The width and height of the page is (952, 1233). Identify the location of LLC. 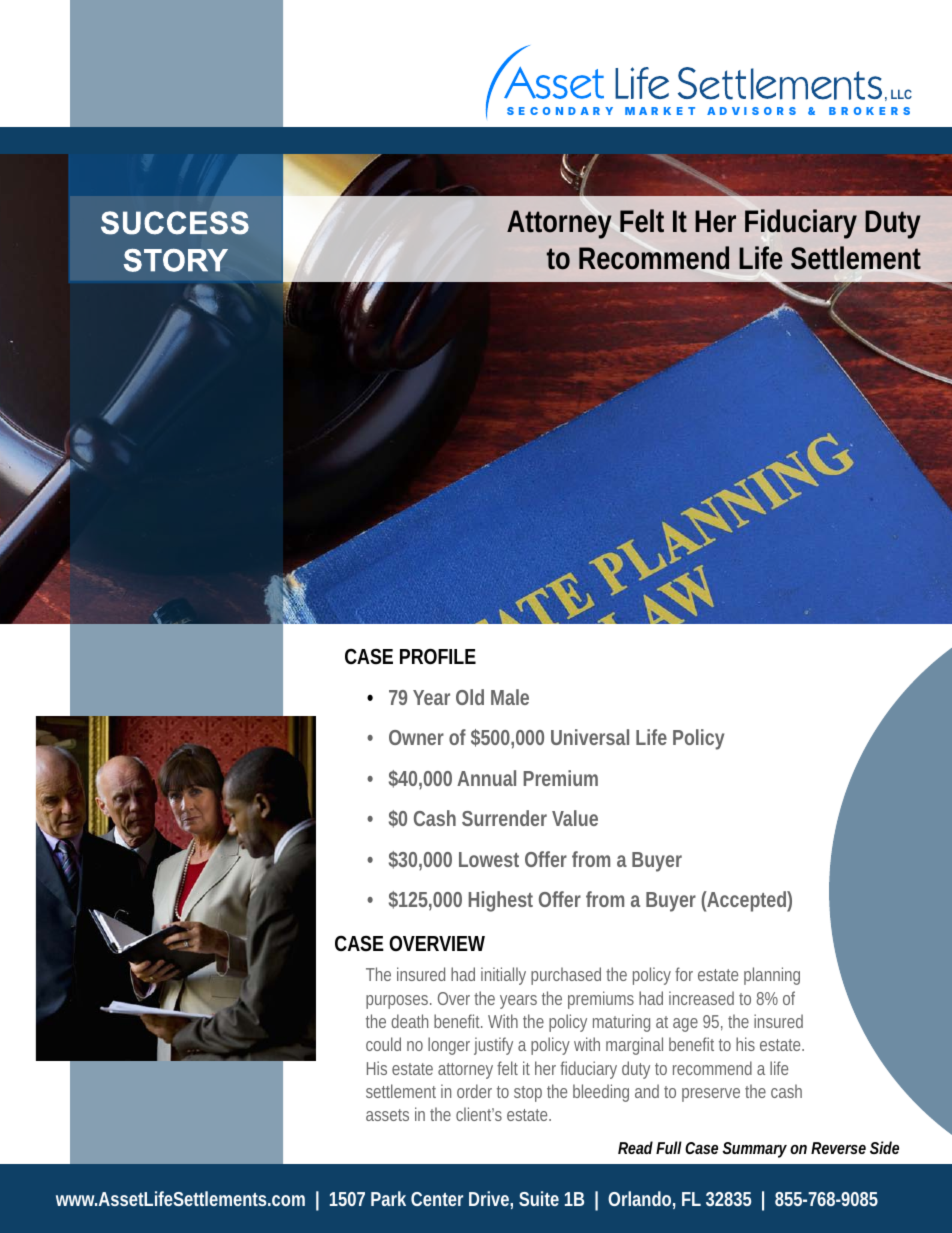
(901, 94).
